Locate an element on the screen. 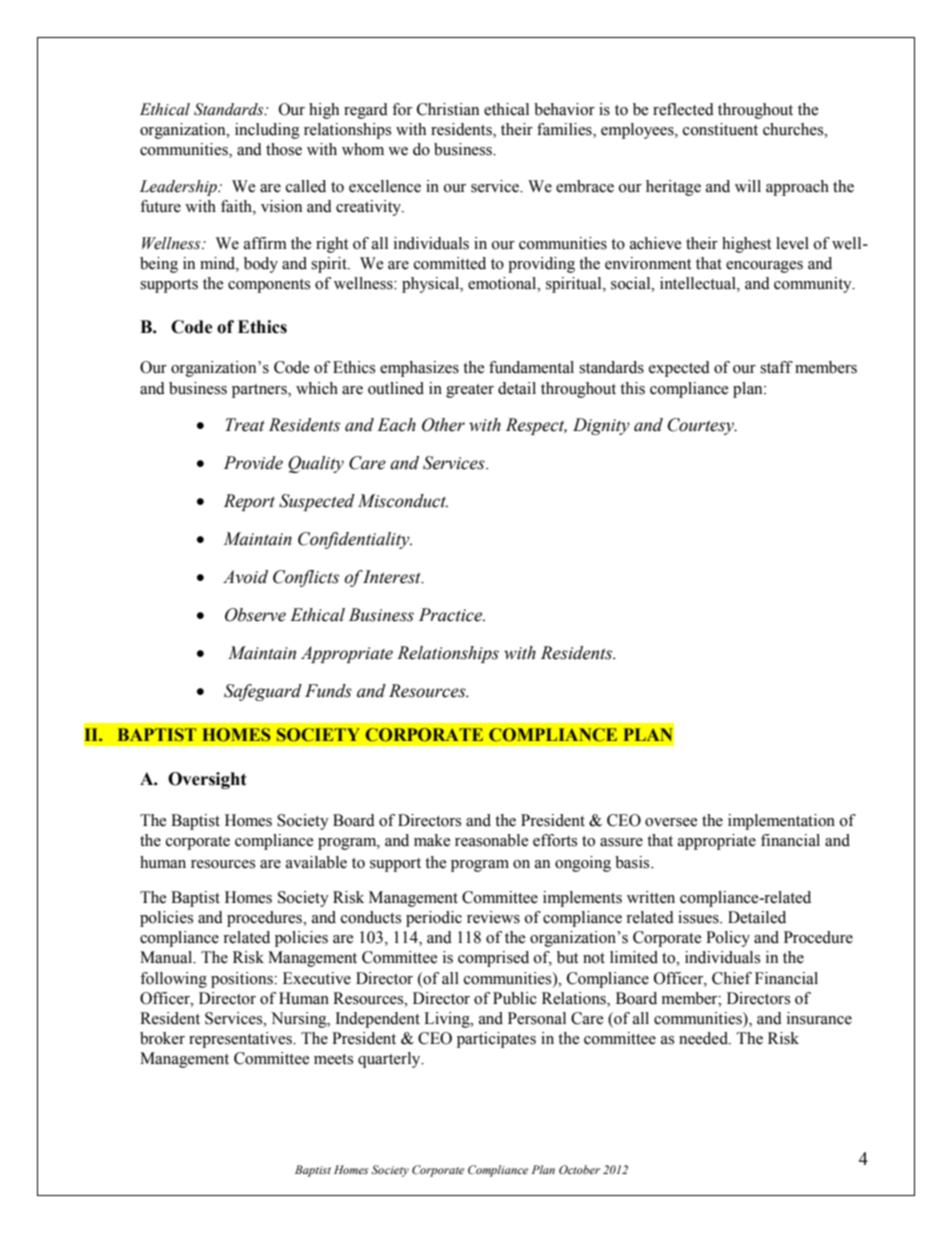  constituent is located at coordinates (720, 129).
